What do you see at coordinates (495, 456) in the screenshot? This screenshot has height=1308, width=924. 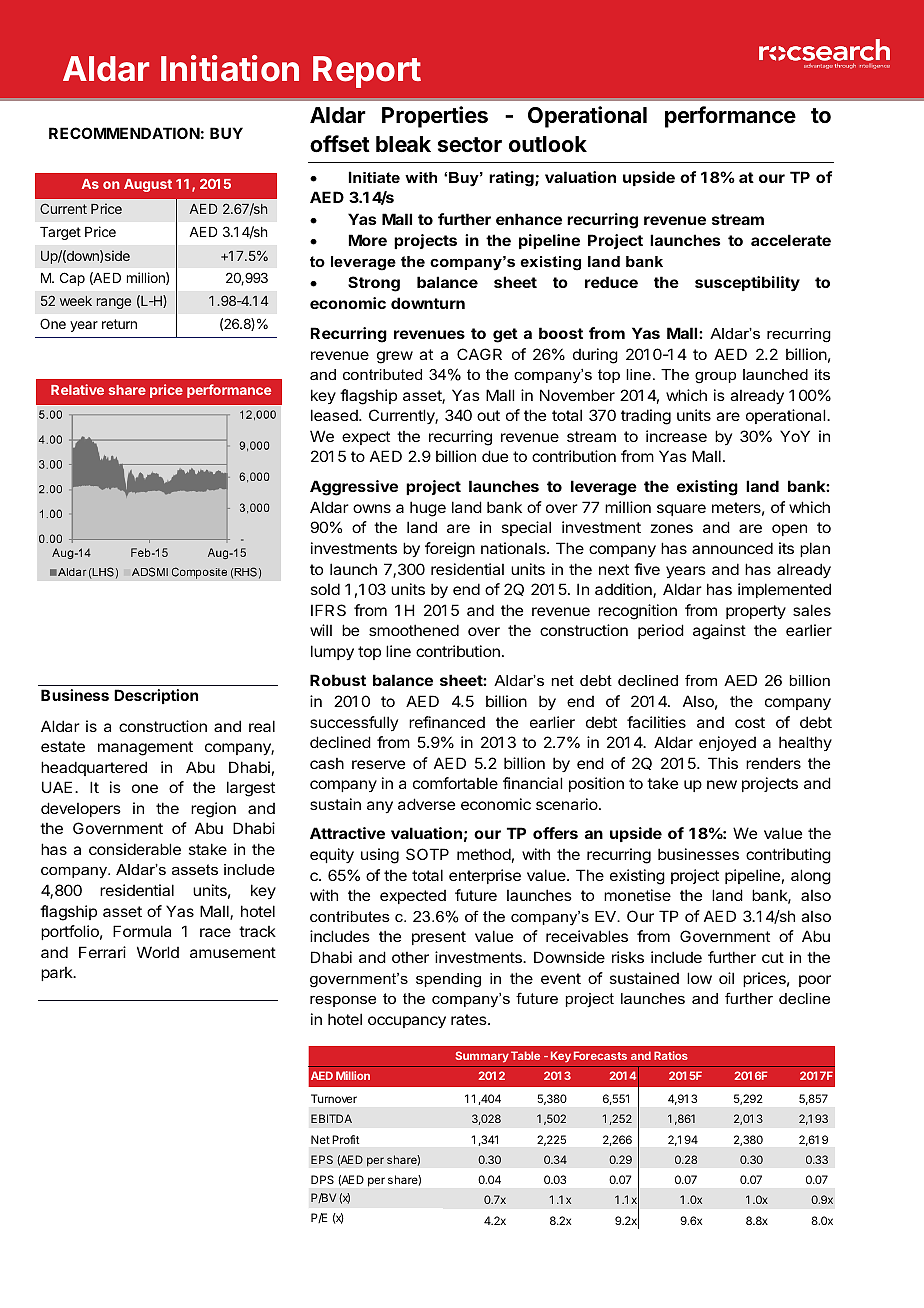 I see `due` at bounding box center [495, 456].
